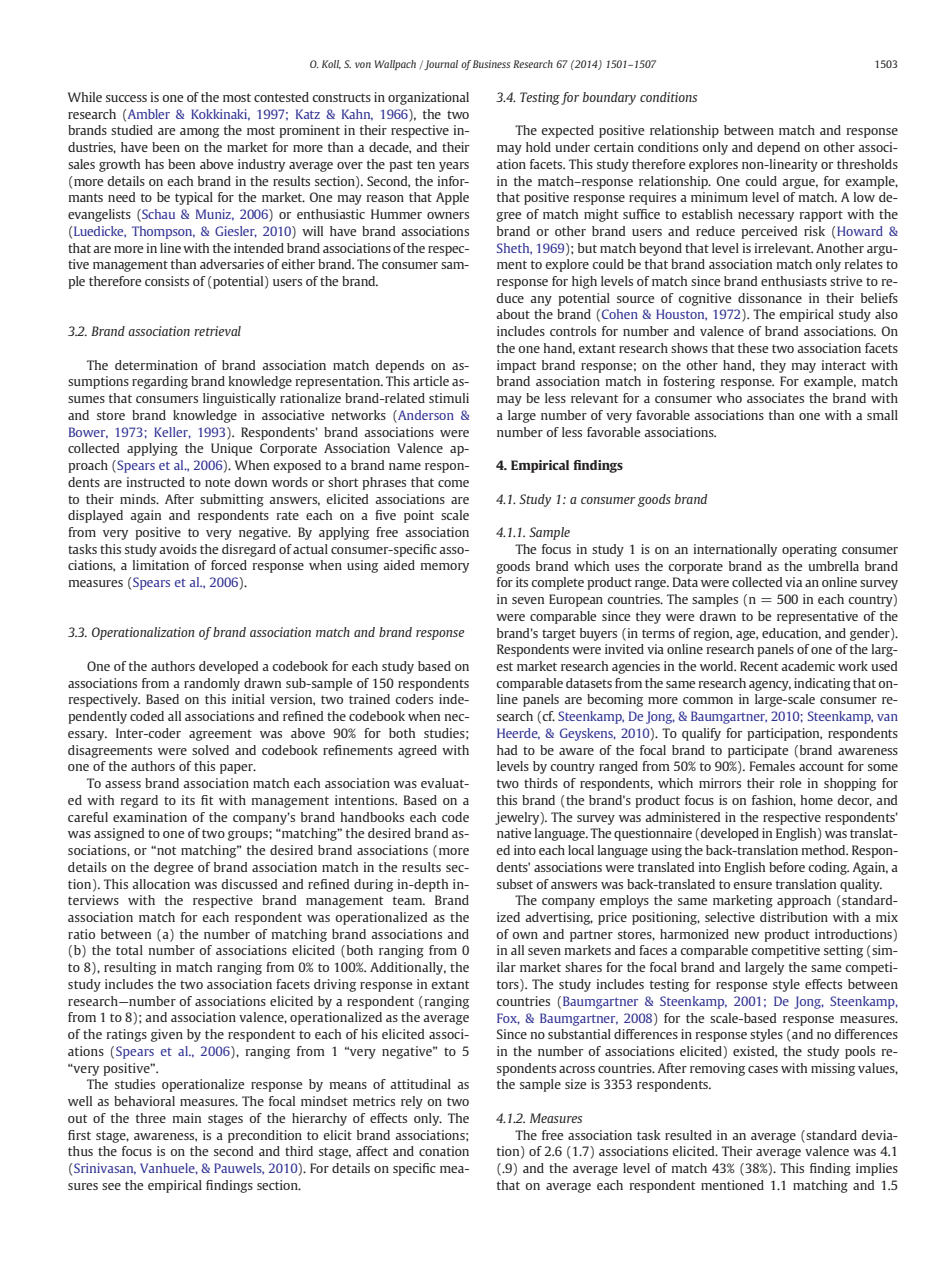  What do you see at coordinates (217, 331) in the document?
I see `retrieval` at bounding box center [217, 331].
